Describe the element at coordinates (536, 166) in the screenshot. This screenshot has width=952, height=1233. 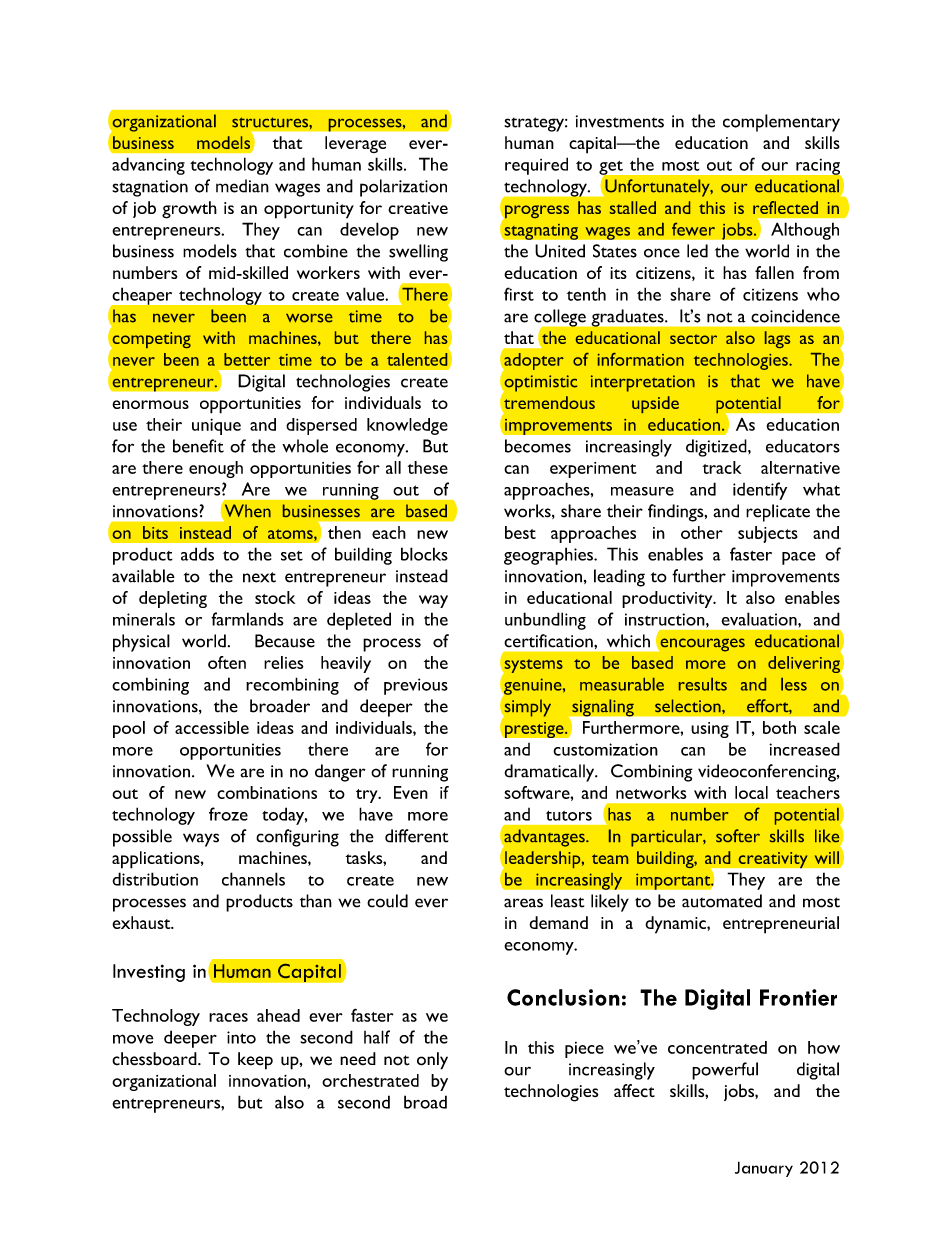
I see `required` at that location.
